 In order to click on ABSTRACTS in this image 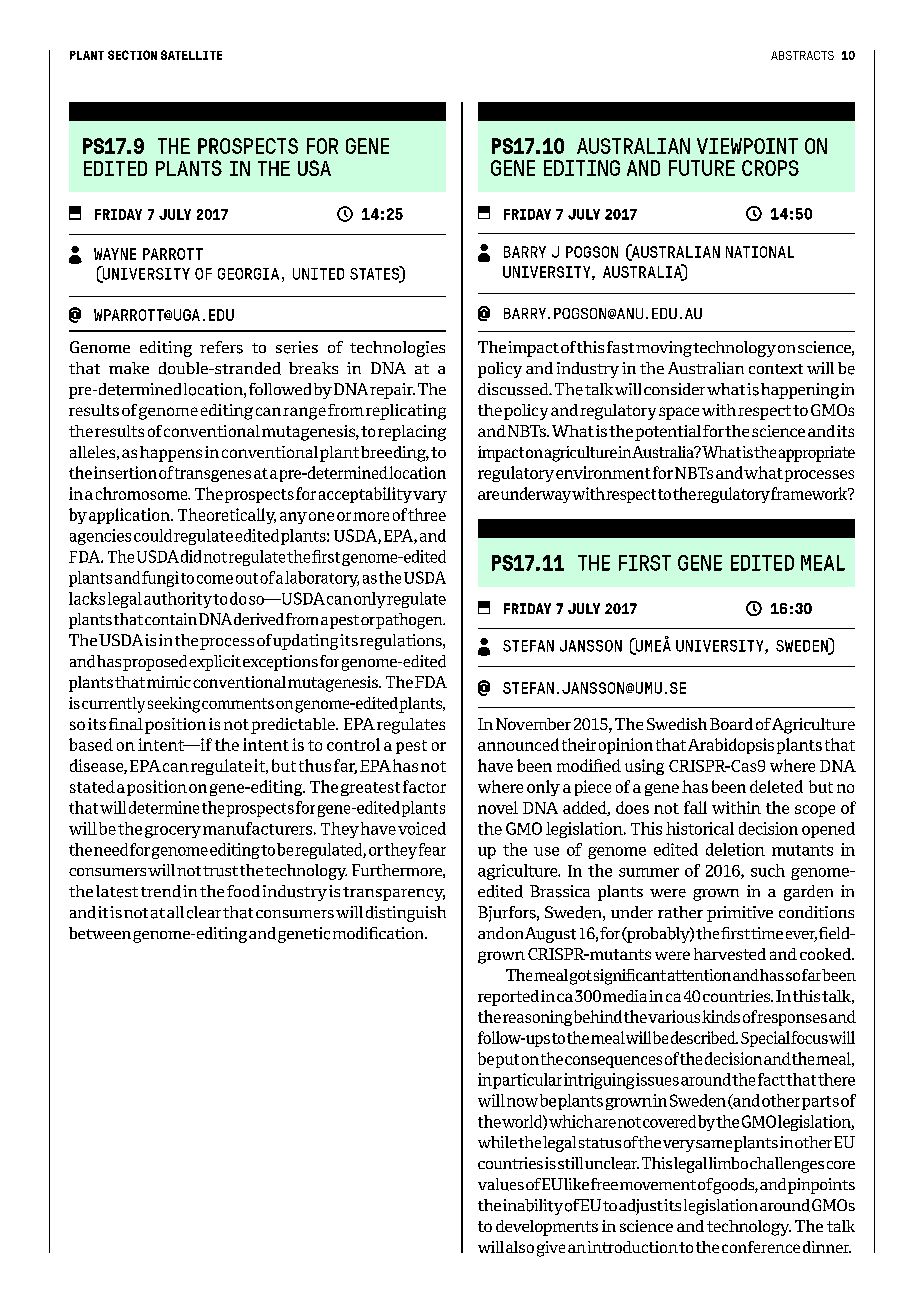, I will do `click(802, 55)`.
